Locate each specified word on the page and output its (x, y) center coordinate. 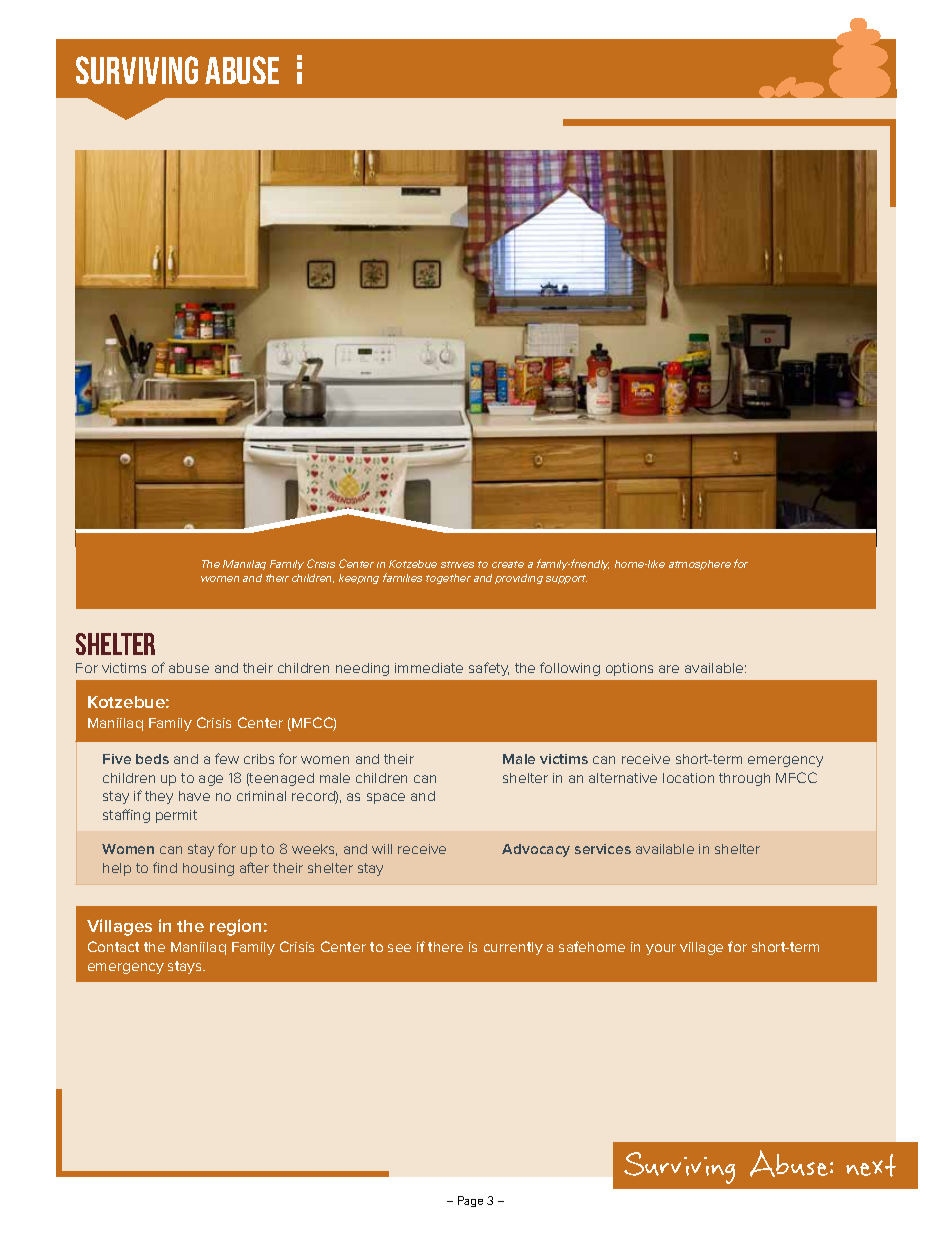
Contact (113, 946)
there (445, 947)
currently (513, 948)
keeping (359, 579)
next (871, 1165)
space (386, 798)
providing (519, 579)
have (194, 796)
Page (470, 1201)
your (661, 949)
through (744, 779)
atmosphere (700, 565)
